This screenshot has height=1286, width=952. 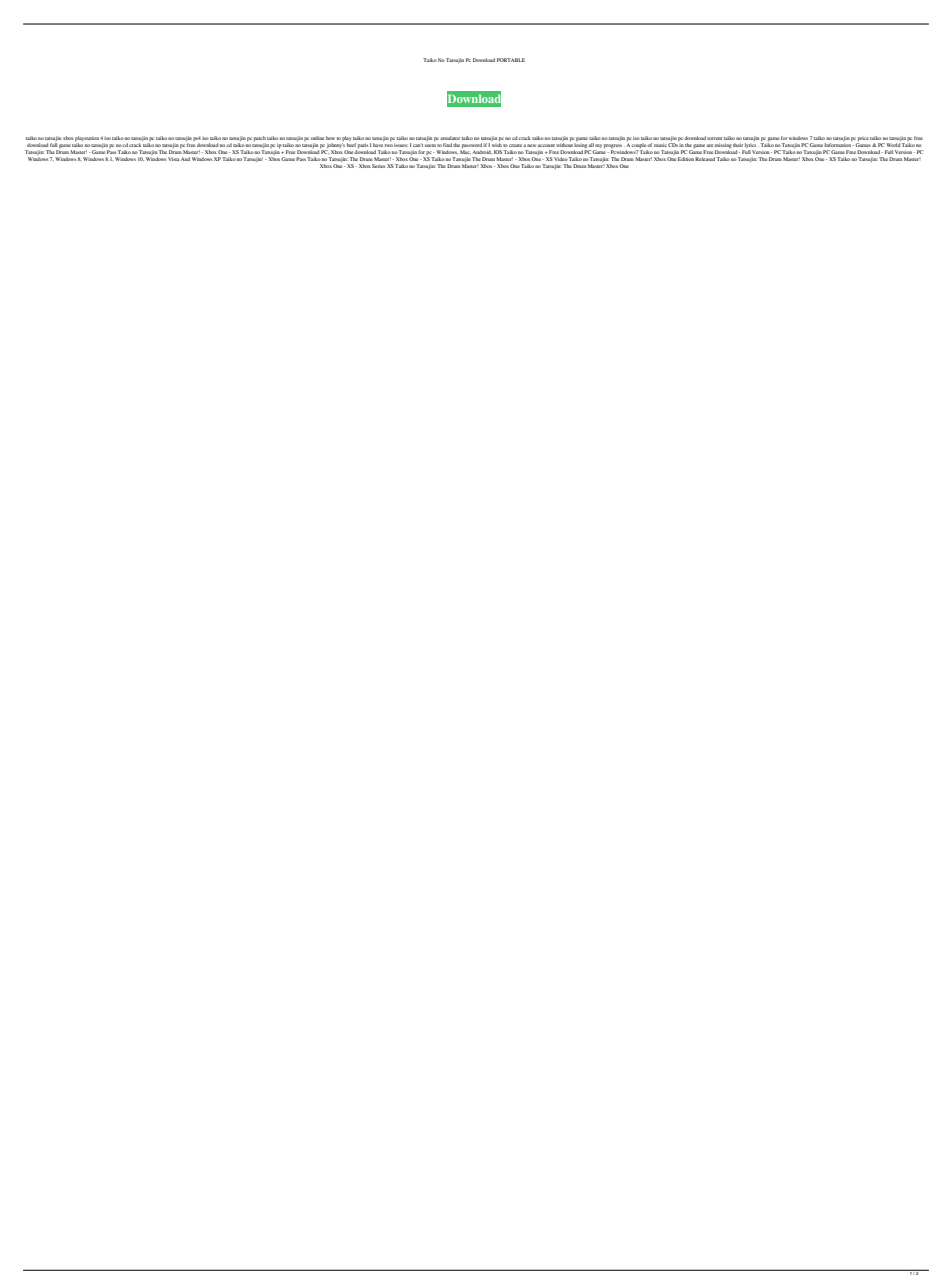 What do you see at coordinates (450, 138) in the screenshot?
I see `emulator` at bounding box center [450, 138].
